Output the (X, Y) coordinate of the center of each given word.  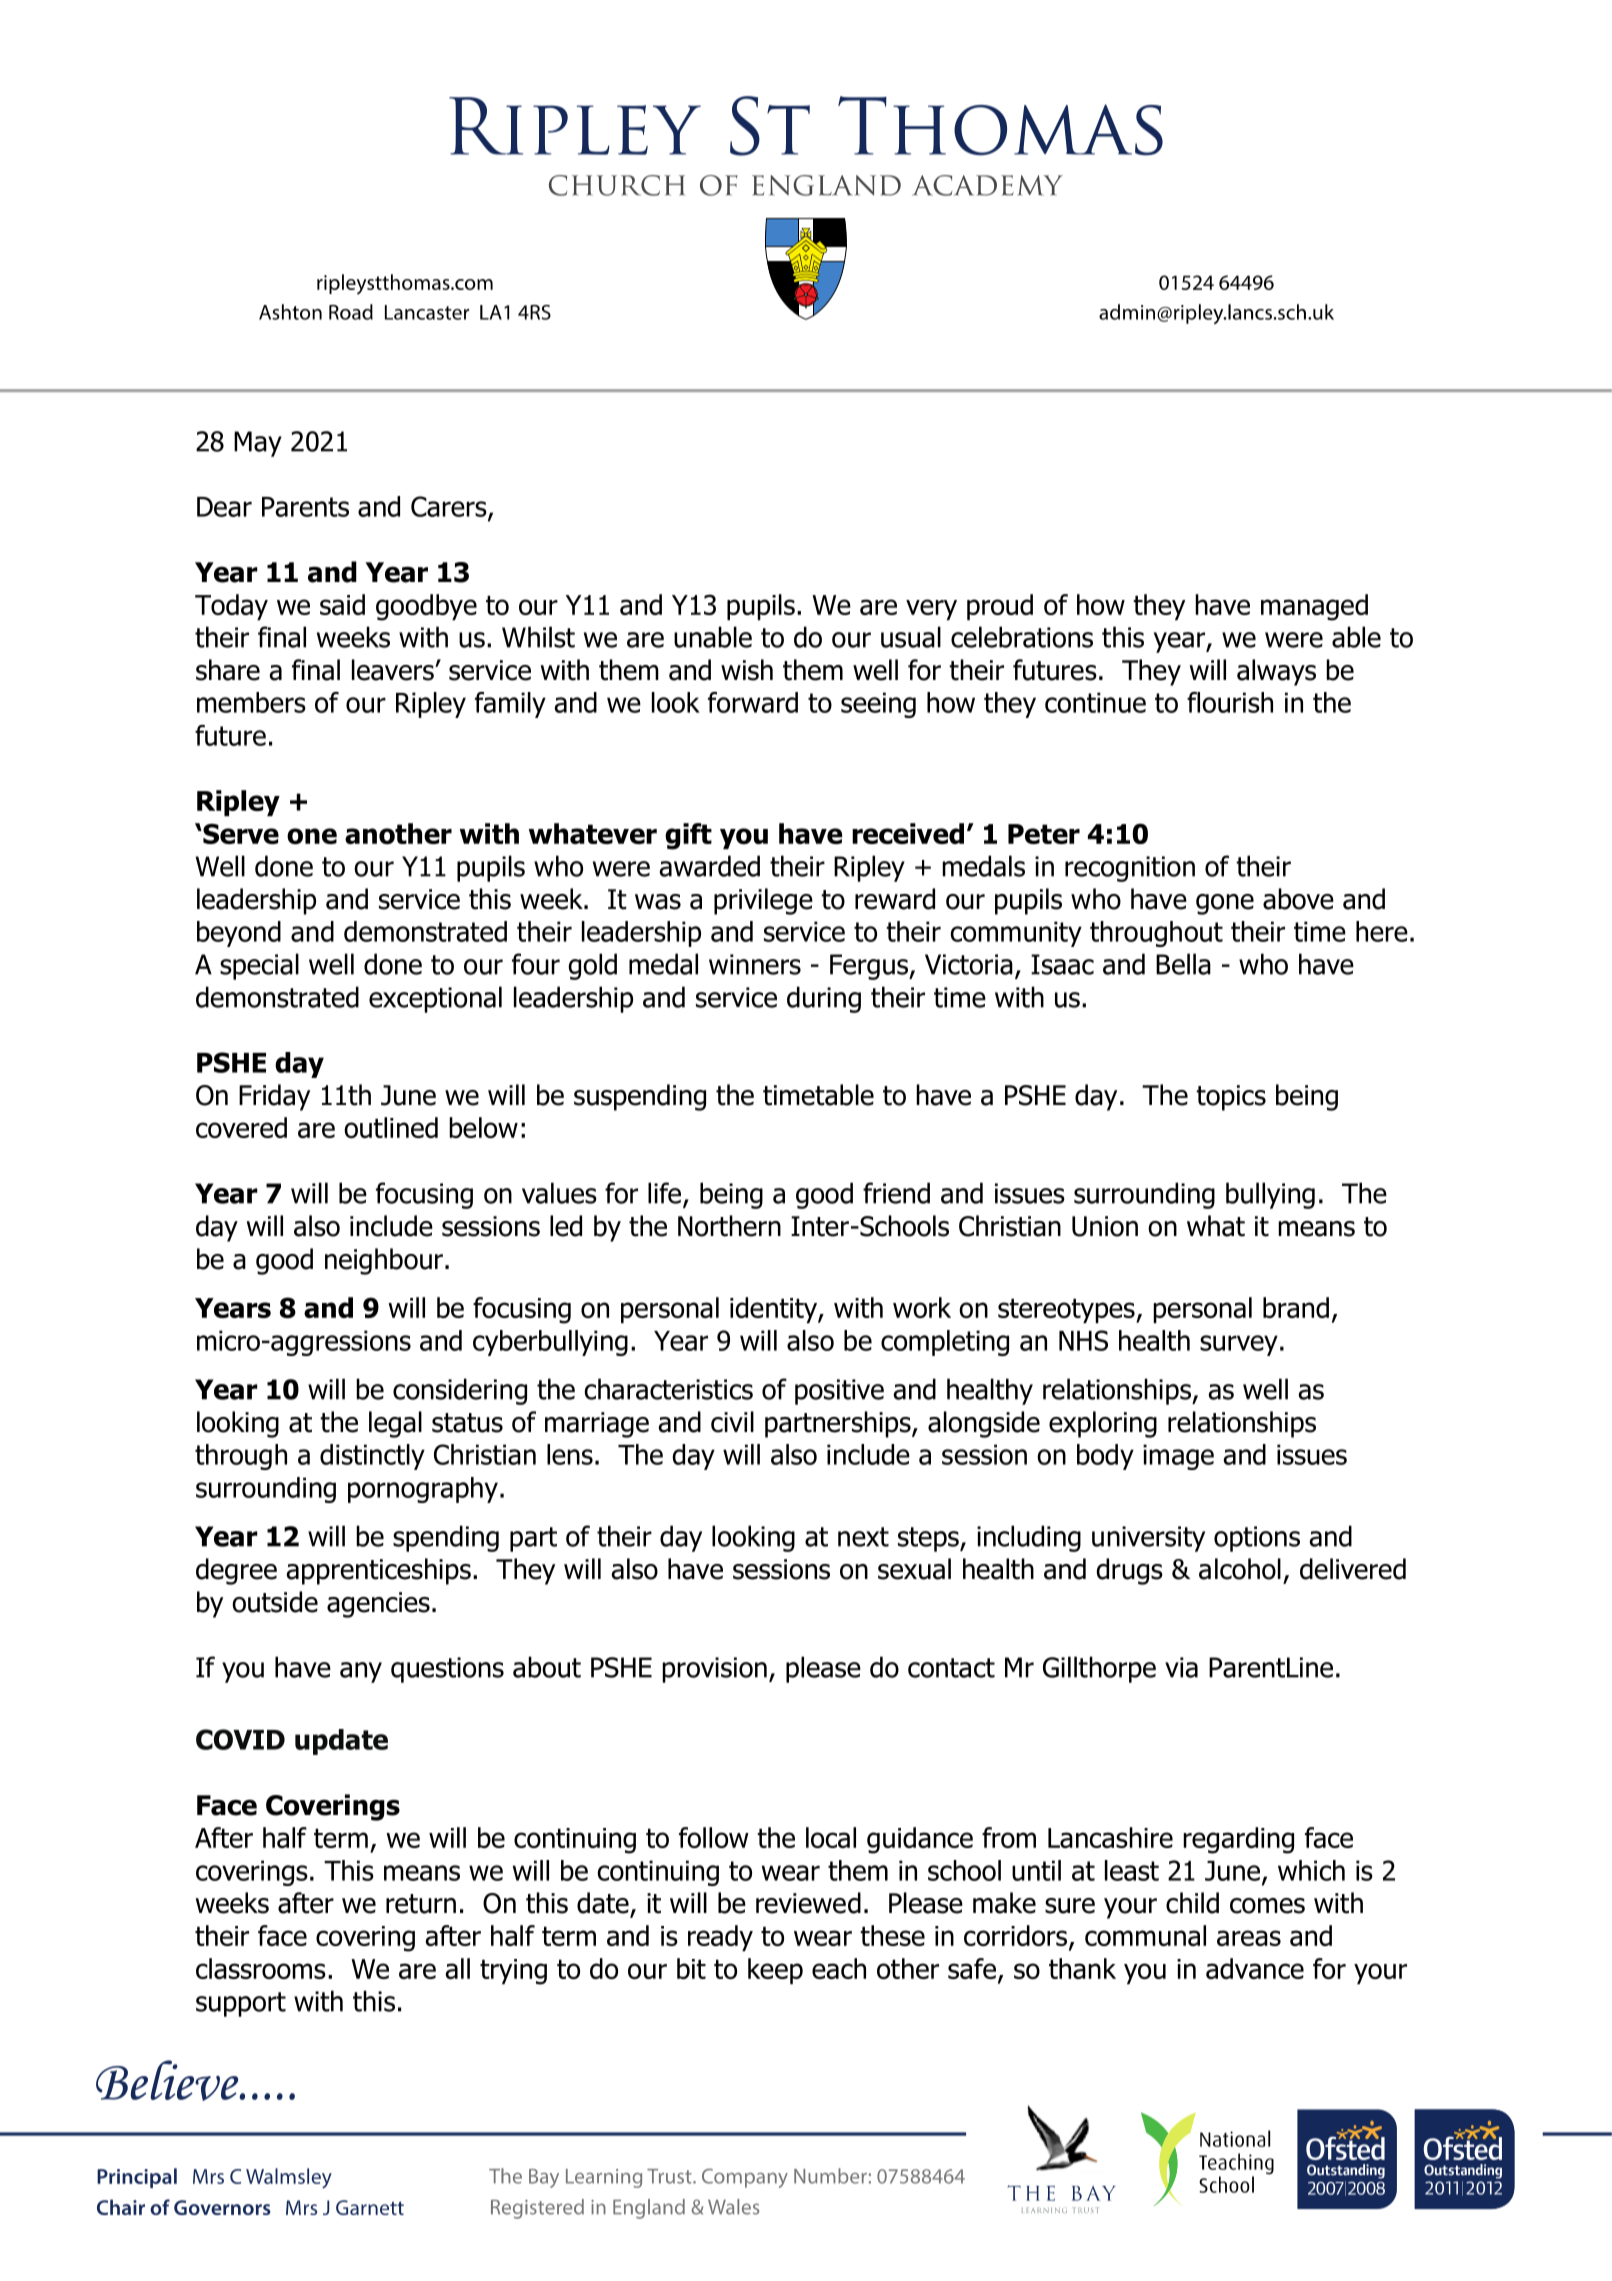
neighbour (384, 1261)
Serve (240, 833)
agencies (378, 1605)
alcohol (1240, 1569)
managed (1314, 607)
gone (1225, 904)
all (457, 1968)
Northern (729, 1226)
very (931, 609)
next (863, 1537)
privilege (763, 901)
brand (1296, 1307)
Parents (305, 507)
